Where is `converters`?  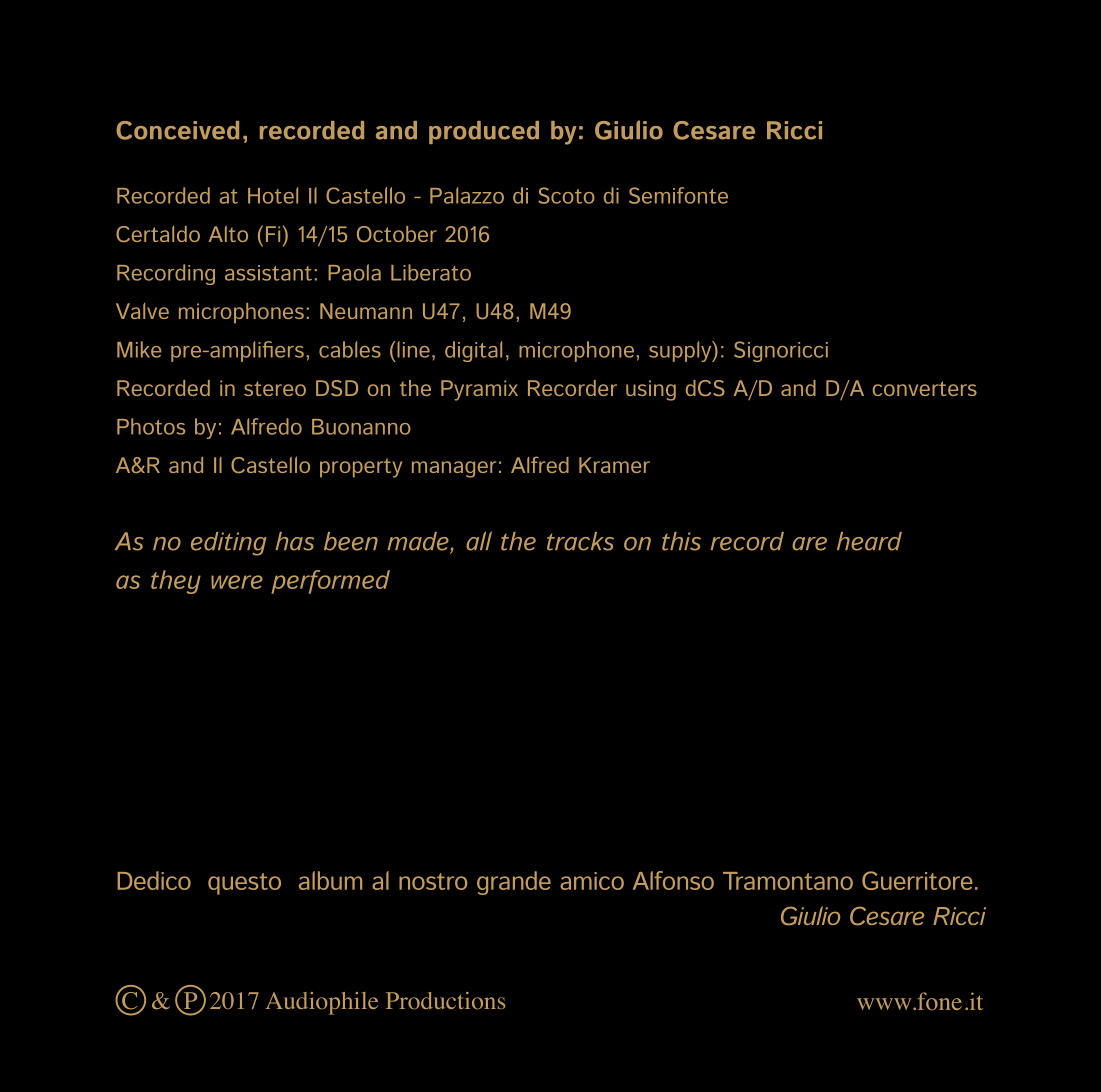
converters is located at coordinates (925, 388).
